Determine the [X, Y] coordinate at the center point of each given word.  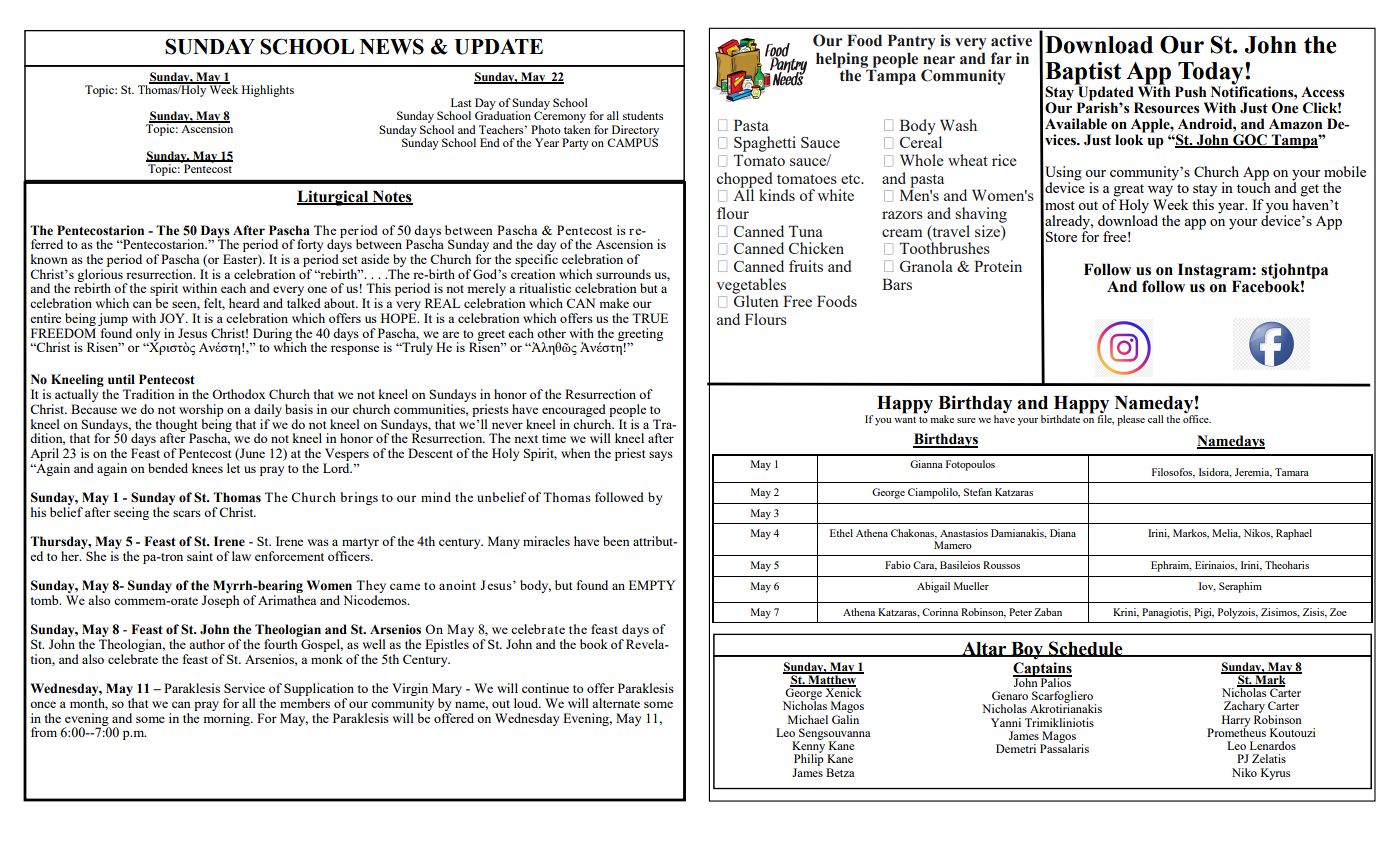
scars [187, 513]
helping [843, 61]
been [616, 541]
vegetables [752, 287]
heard [244, 303]
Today [1211, 74]
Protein [998, 266]
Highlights [268, 91]
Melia [1226, 534]
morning [227, 719]
